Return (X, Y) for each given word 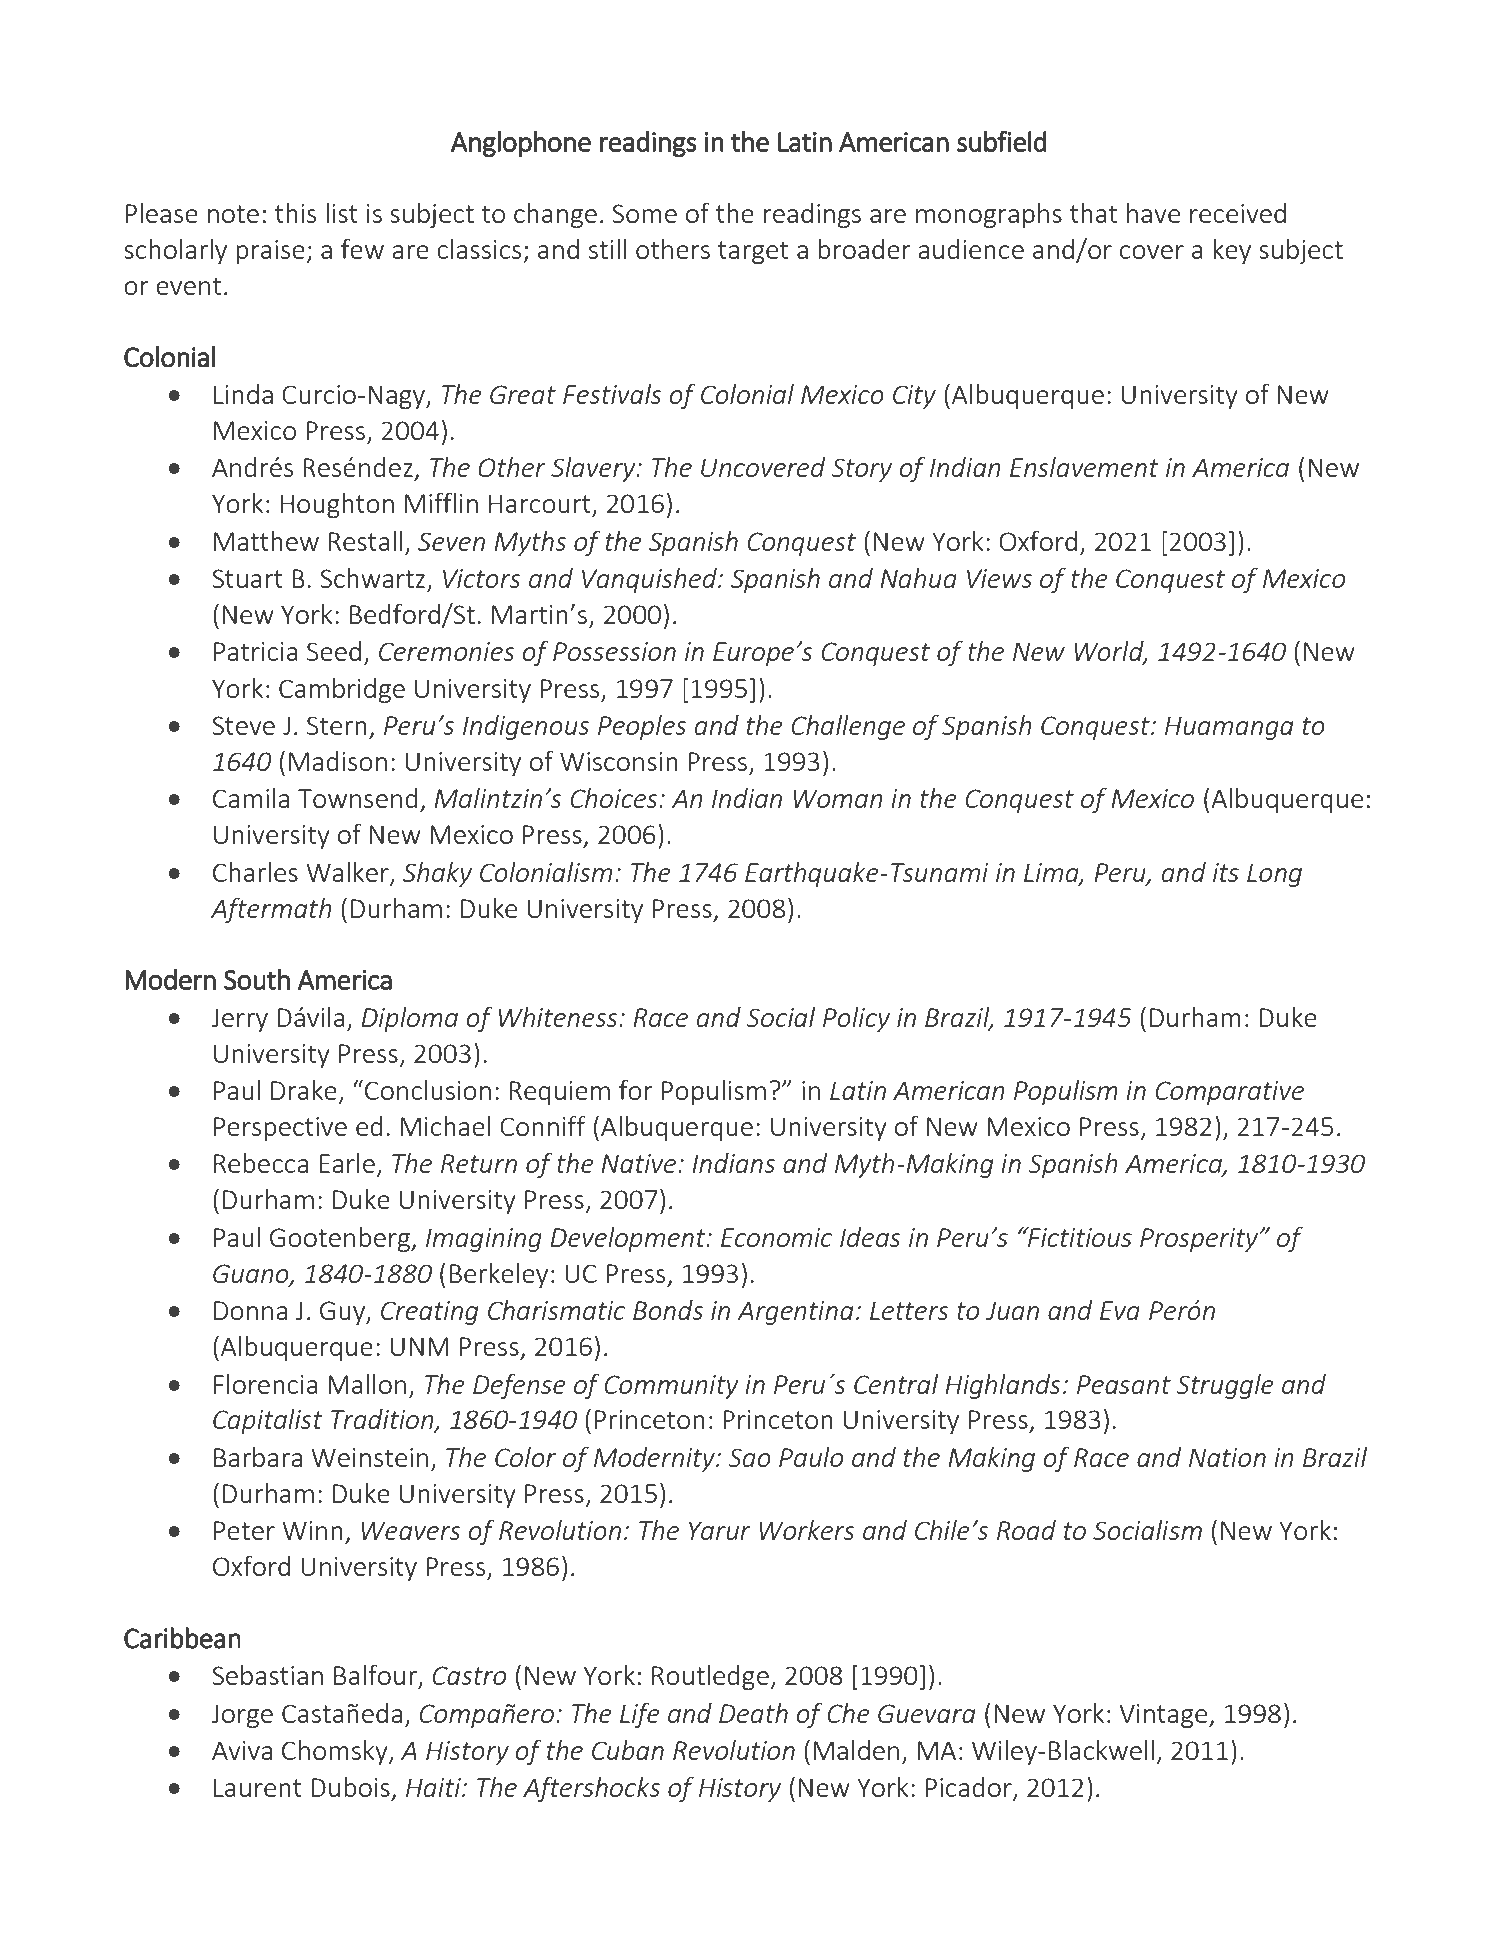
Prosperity (1199, 1240)
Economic (777, 1237)
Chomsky (336, 1752)
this (295, 213)
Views (999, 578)
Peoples (642, 727)
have (1153, 213)
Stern (337, 725)
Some (644, 213)
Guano (252, 1274)
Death (753, 1713)
